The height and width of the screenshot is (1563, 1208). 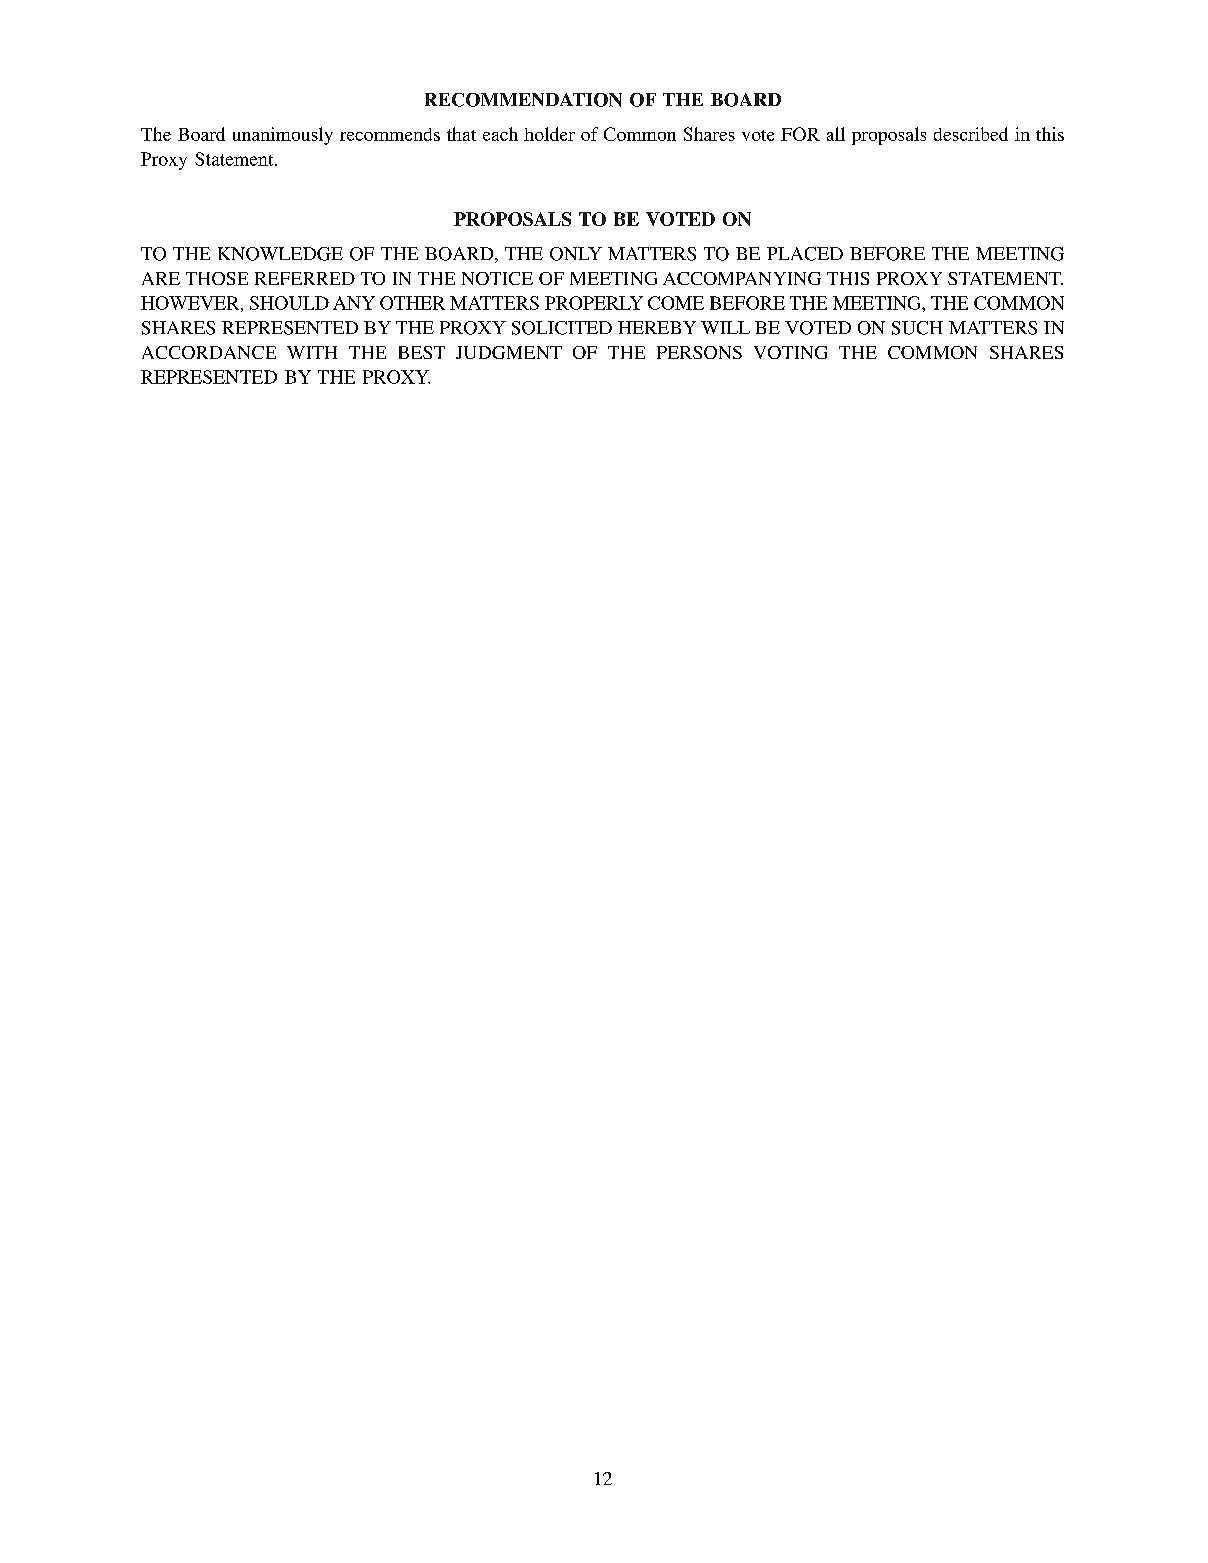 What do you see at coordinates (305, 278) in the screenshot?
I see `REFERRED` at bounding box center [305, 278].
